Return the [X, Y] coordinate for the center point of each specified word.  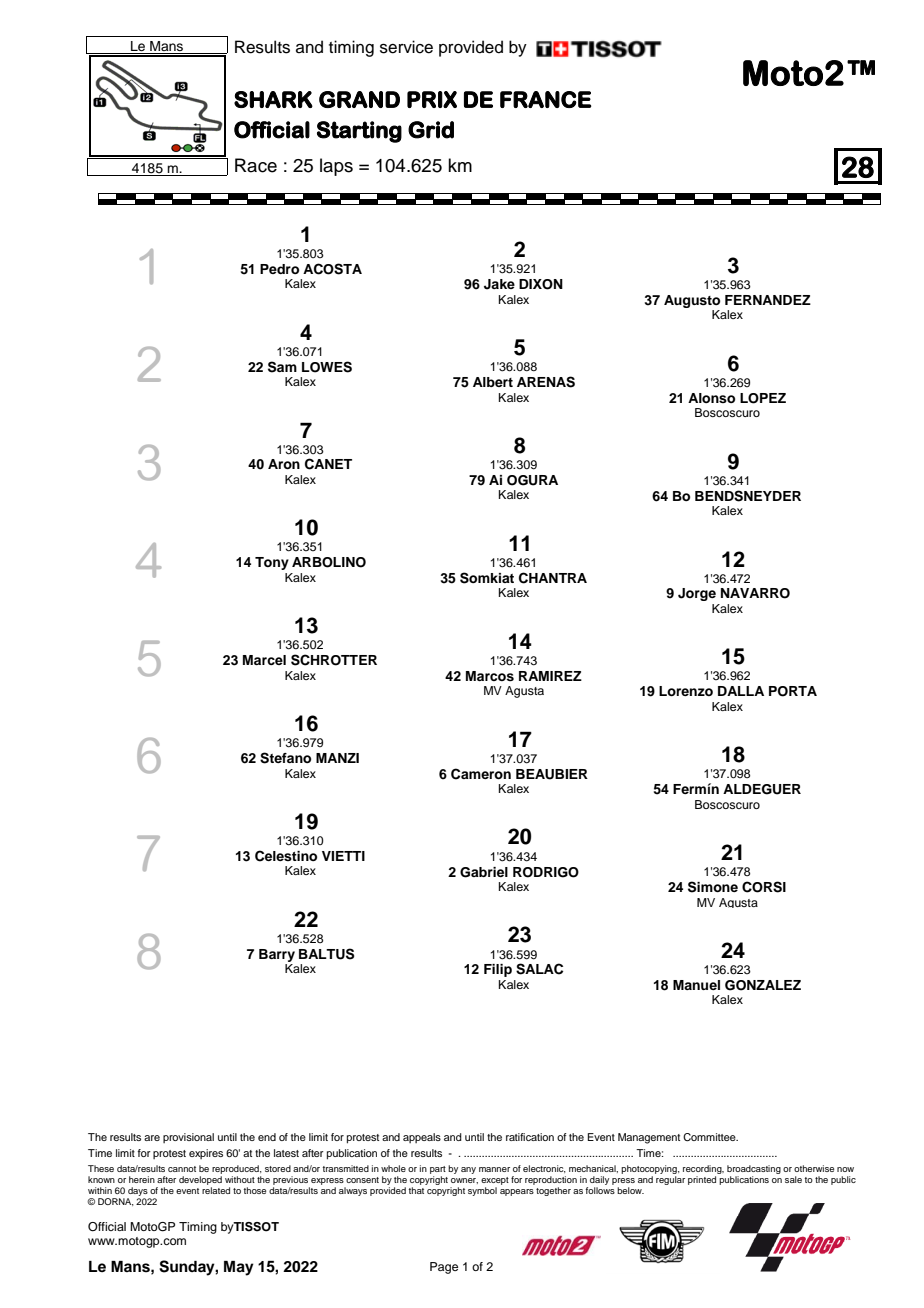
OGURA [532, 480]
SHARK [273, 99]
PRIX [432, 99]
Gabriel [484, 872]
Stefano [285, 758]
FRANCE [546, 99]
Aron [284, 464]
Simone [713, 887]
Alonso [711, 398]
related [216, 1190]
